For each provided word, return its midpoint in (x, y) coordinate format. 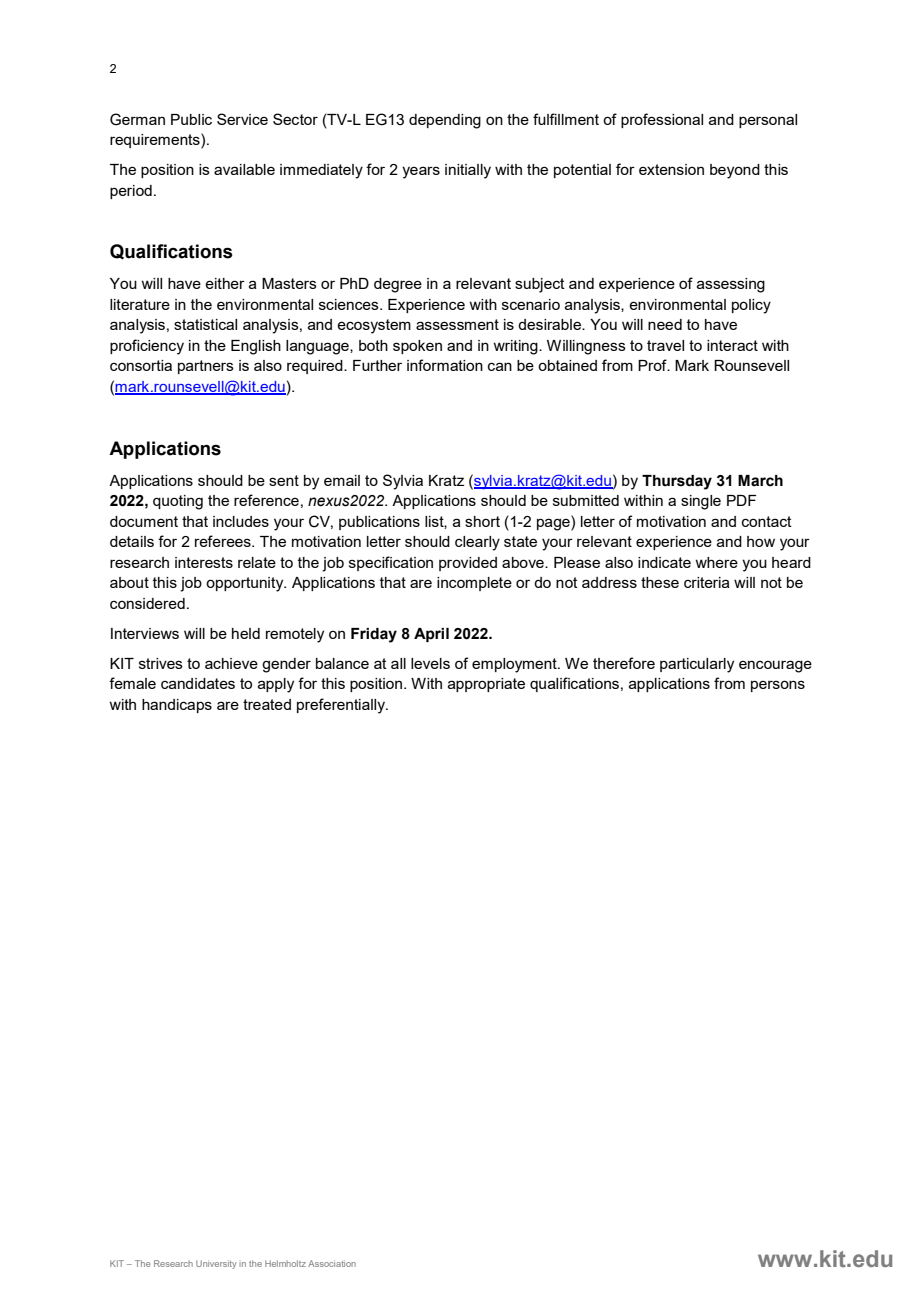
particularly (697, 665)
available (244, 169)
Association (332, 1263)
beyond (735, 171)
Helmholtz (285, 1263)
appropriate (486, 685)
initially (468, 171)
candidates (198, 683)
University (216, 1264)
